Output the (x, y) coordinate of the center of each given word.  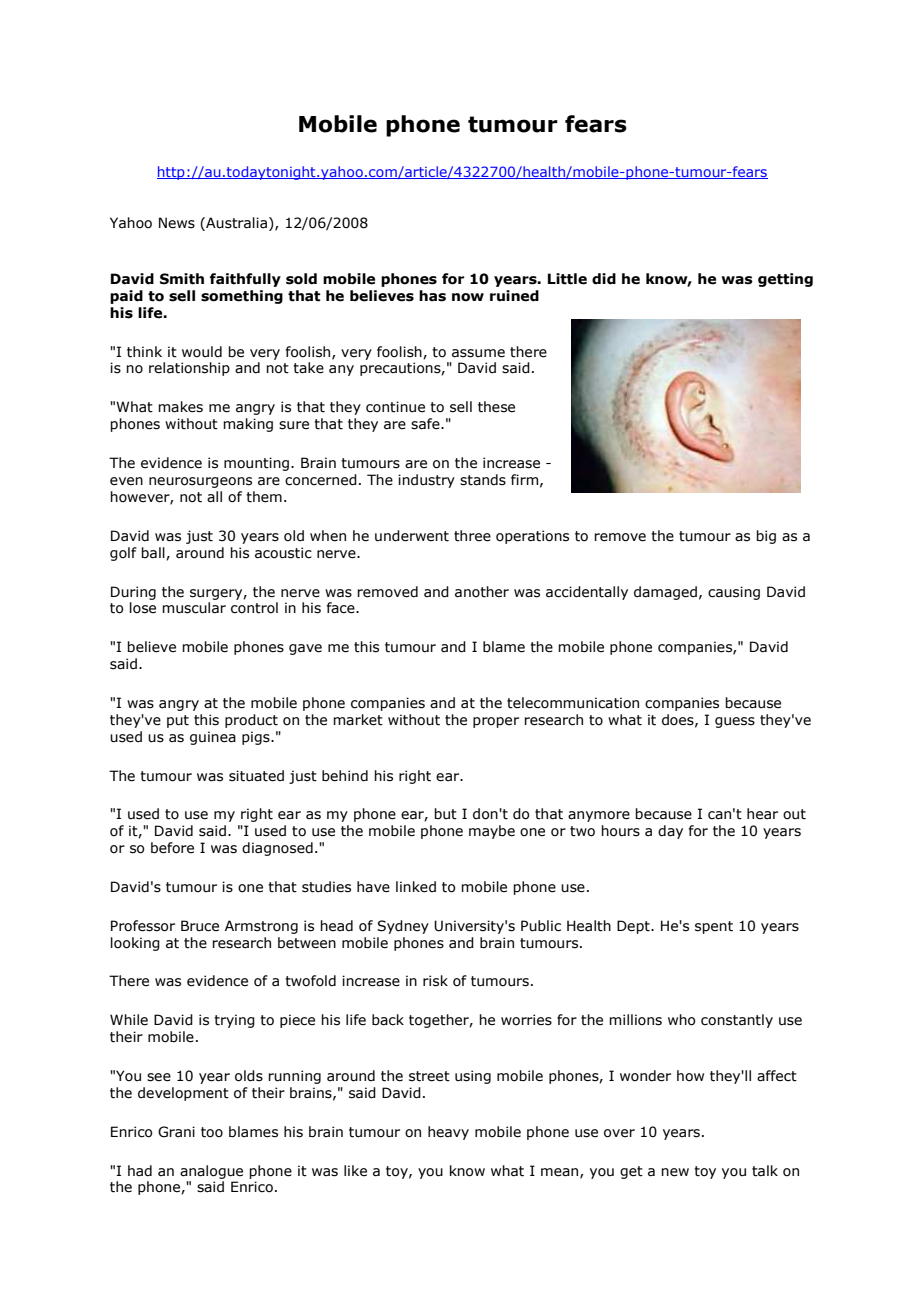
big (766, 537)
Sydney (403, 927)
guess (735, 722)
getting (785, 280)
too (212, 1132)
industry (426, 481)
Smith (182, 279)
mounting (256, 464)
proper (496, 722)
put (178, 721)
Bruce (200, 926)
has (432, 296)
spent (714, 927)
